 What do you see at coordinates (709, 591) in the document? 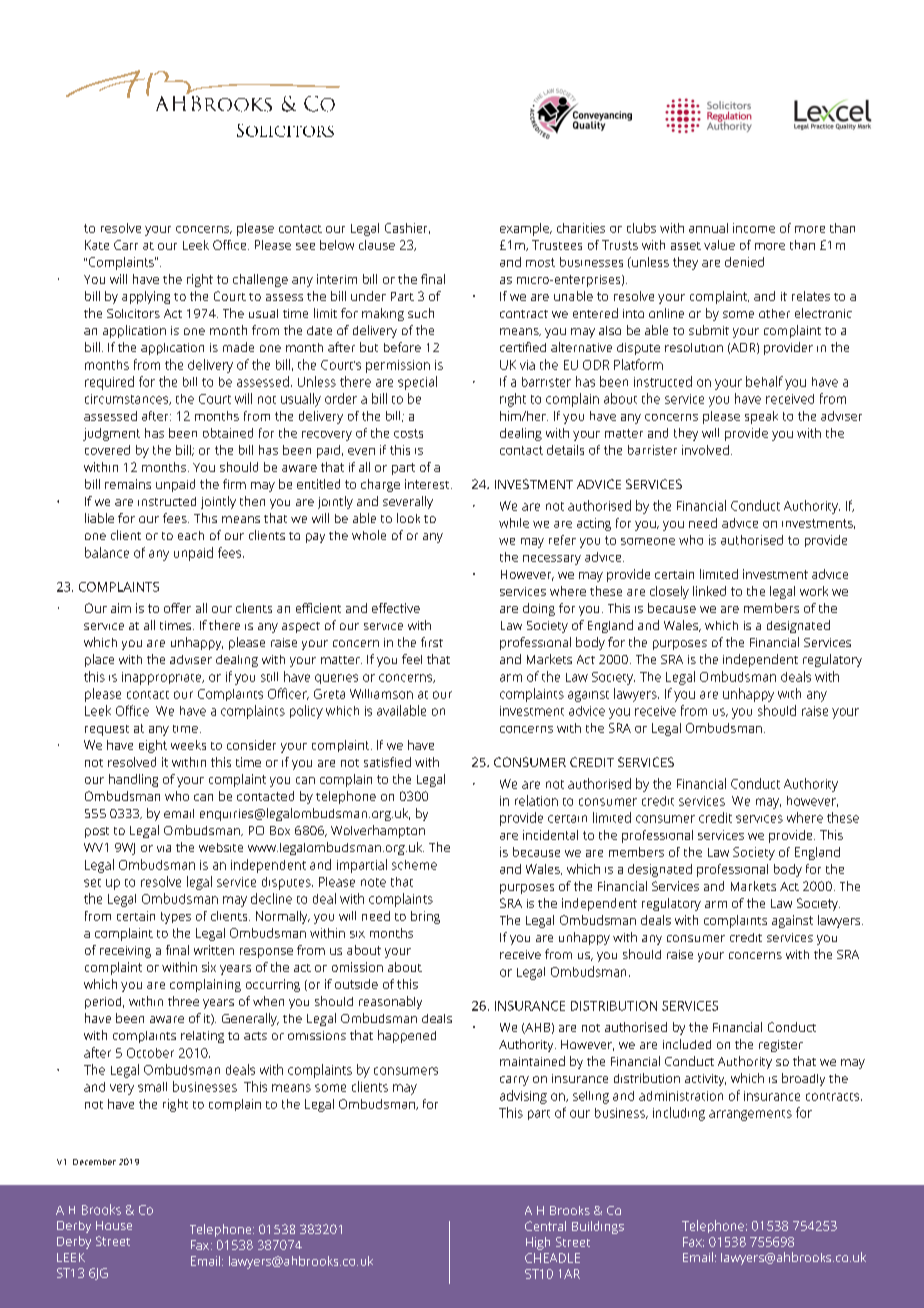
I see `linked` at bounding box center [709, 591].
